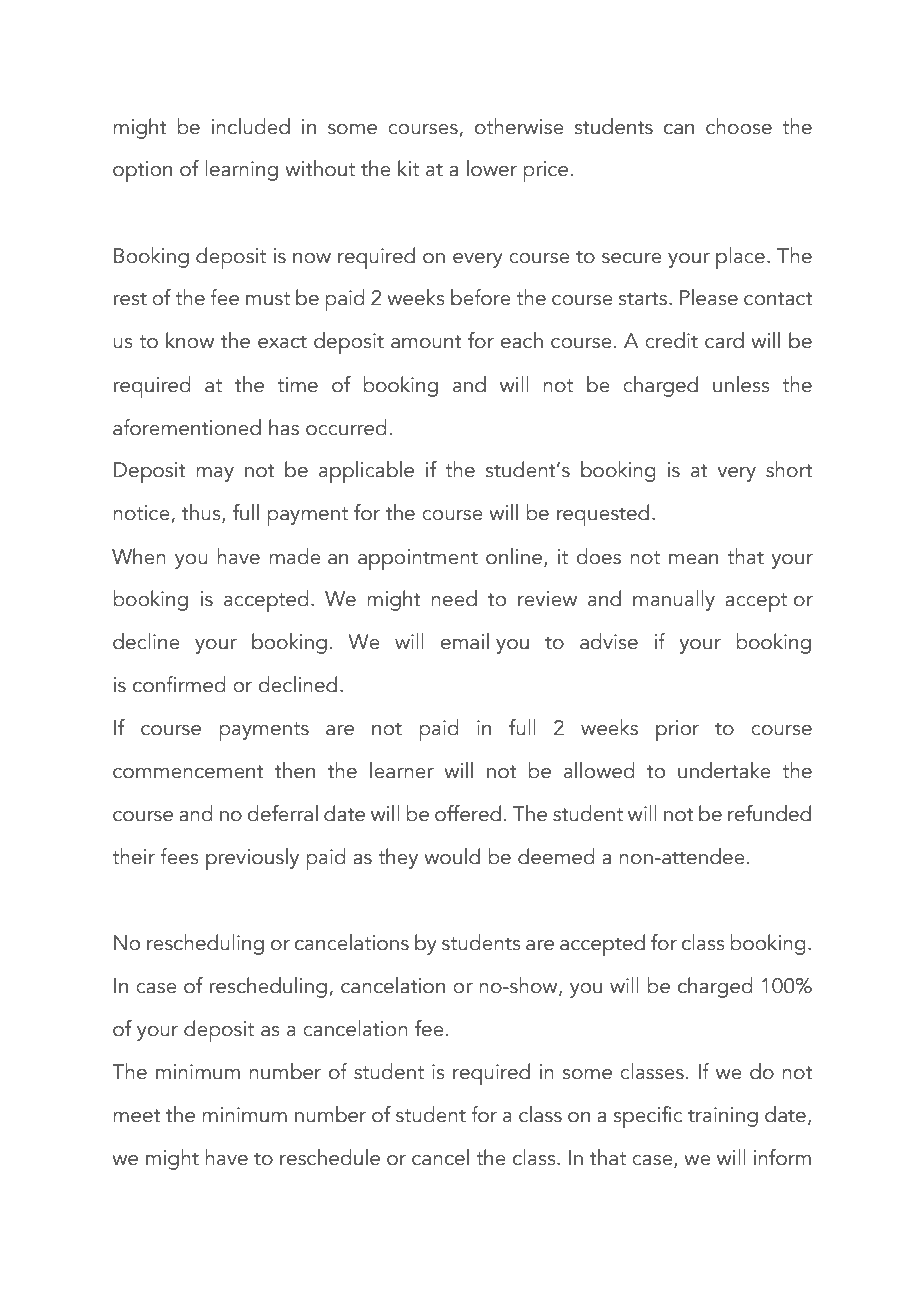 This page has height=1308, width=924. What do you see at coordinates (468, 813) in the page?
I see `offered` at bounding box center [468, 813].
